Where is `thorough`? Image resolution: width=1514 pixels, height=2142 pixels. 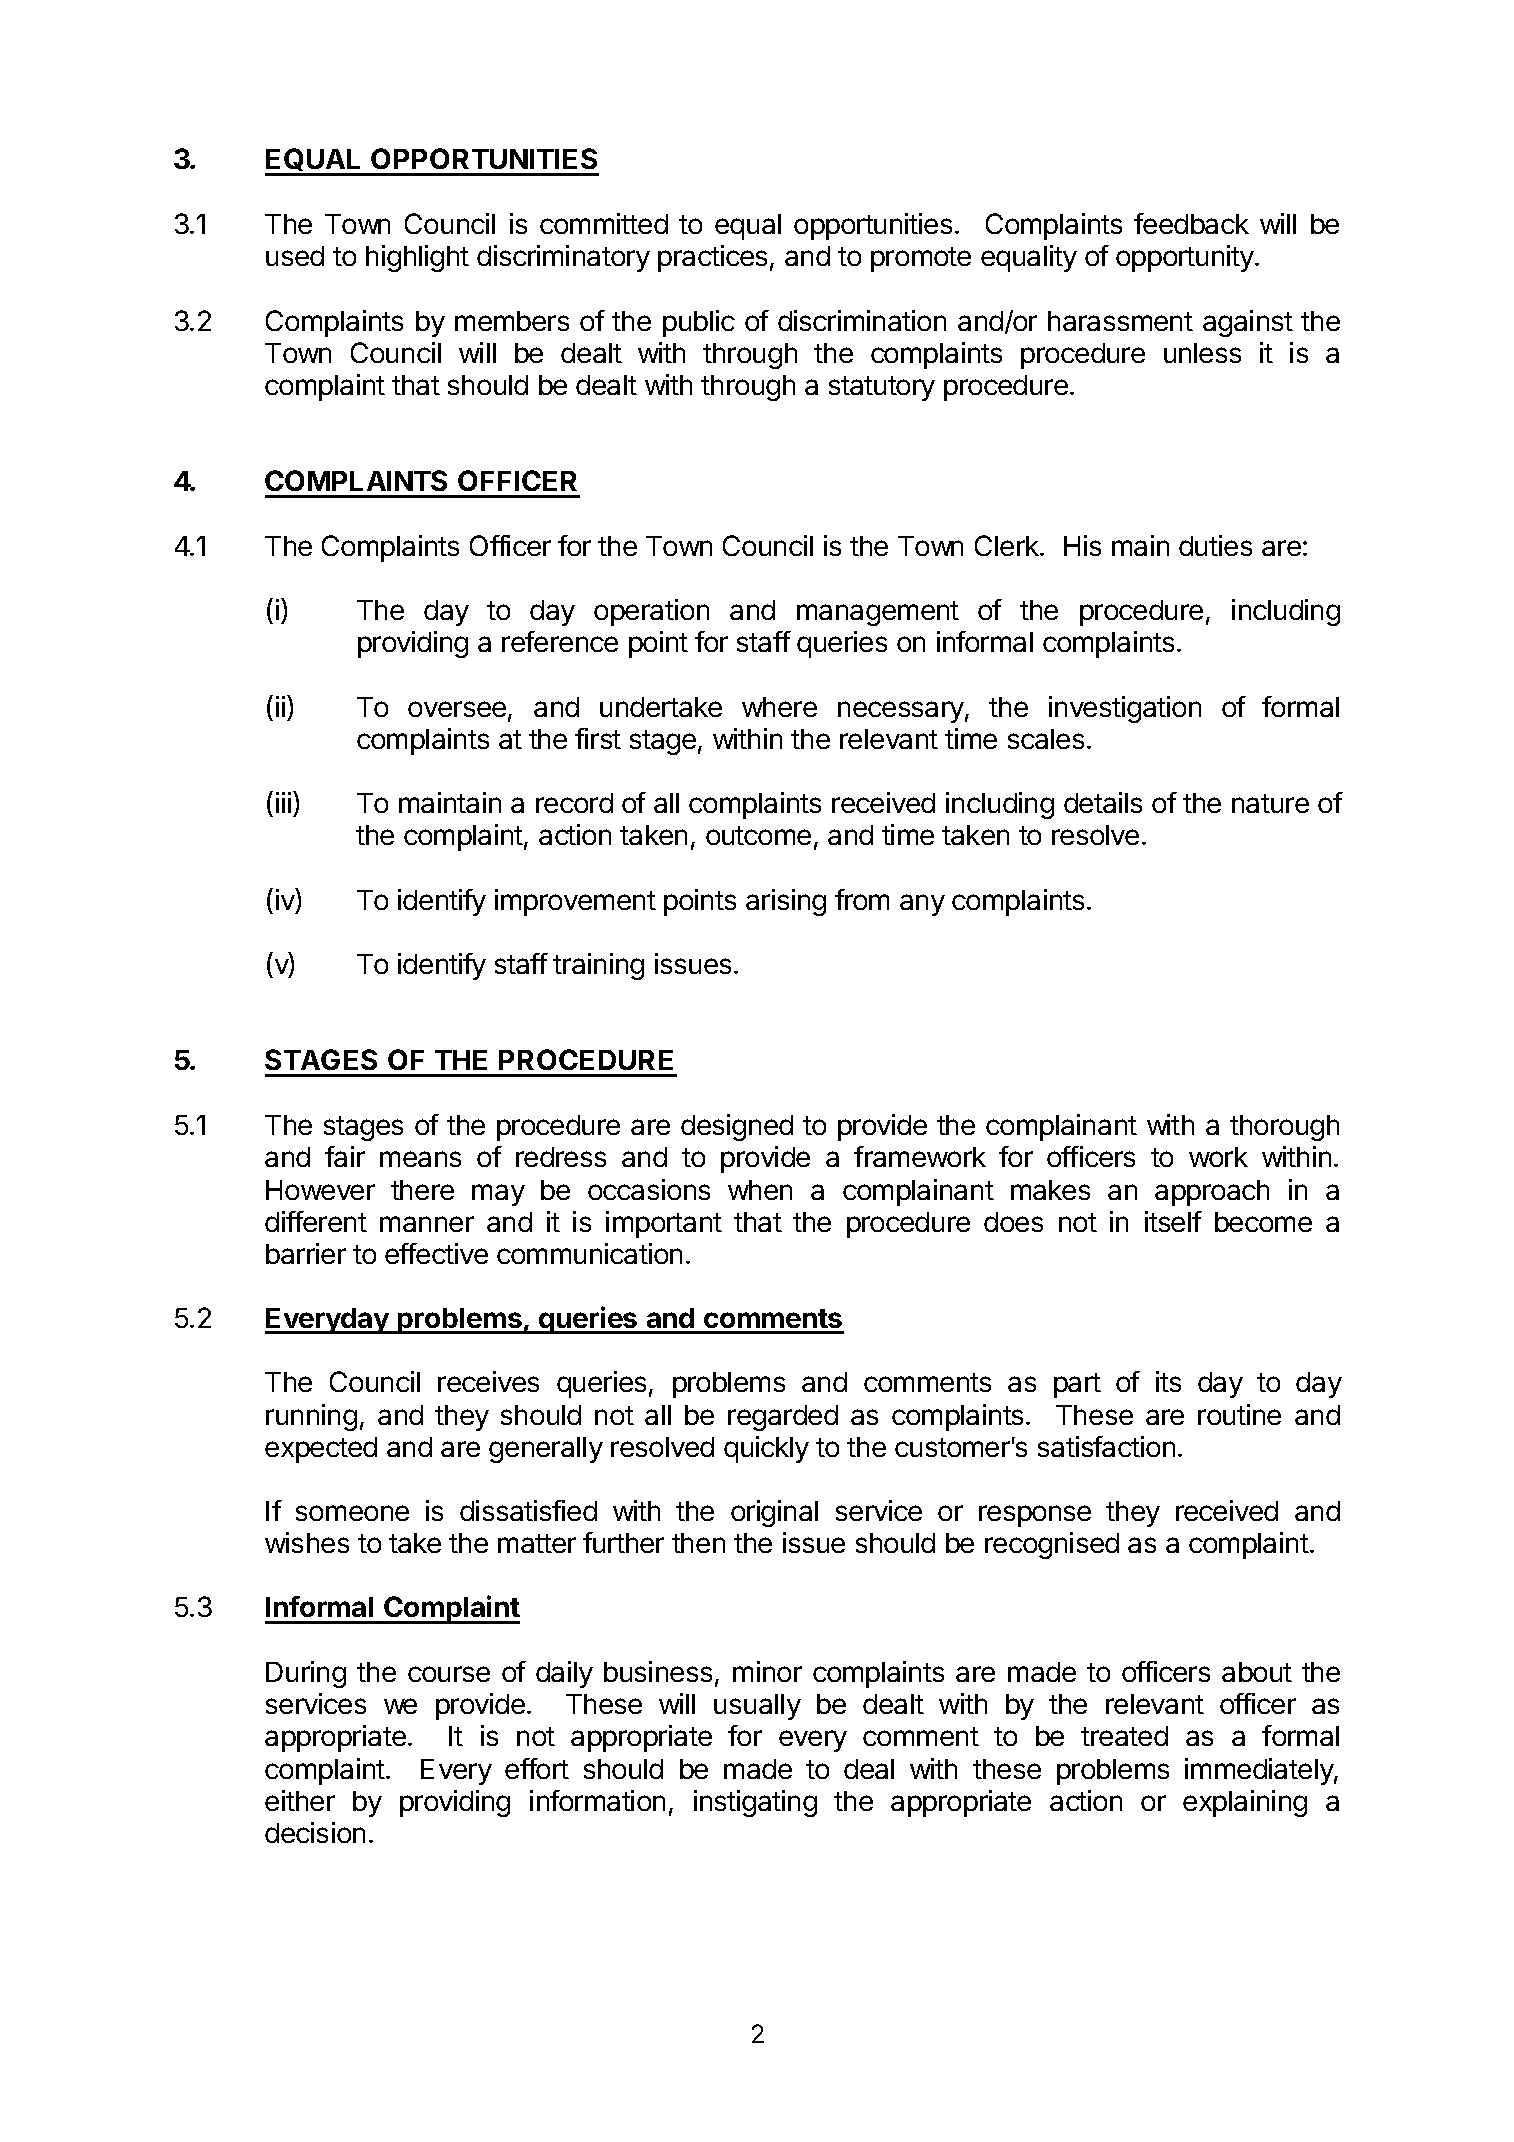 thorough is located at coordinates (1284, 1128).
